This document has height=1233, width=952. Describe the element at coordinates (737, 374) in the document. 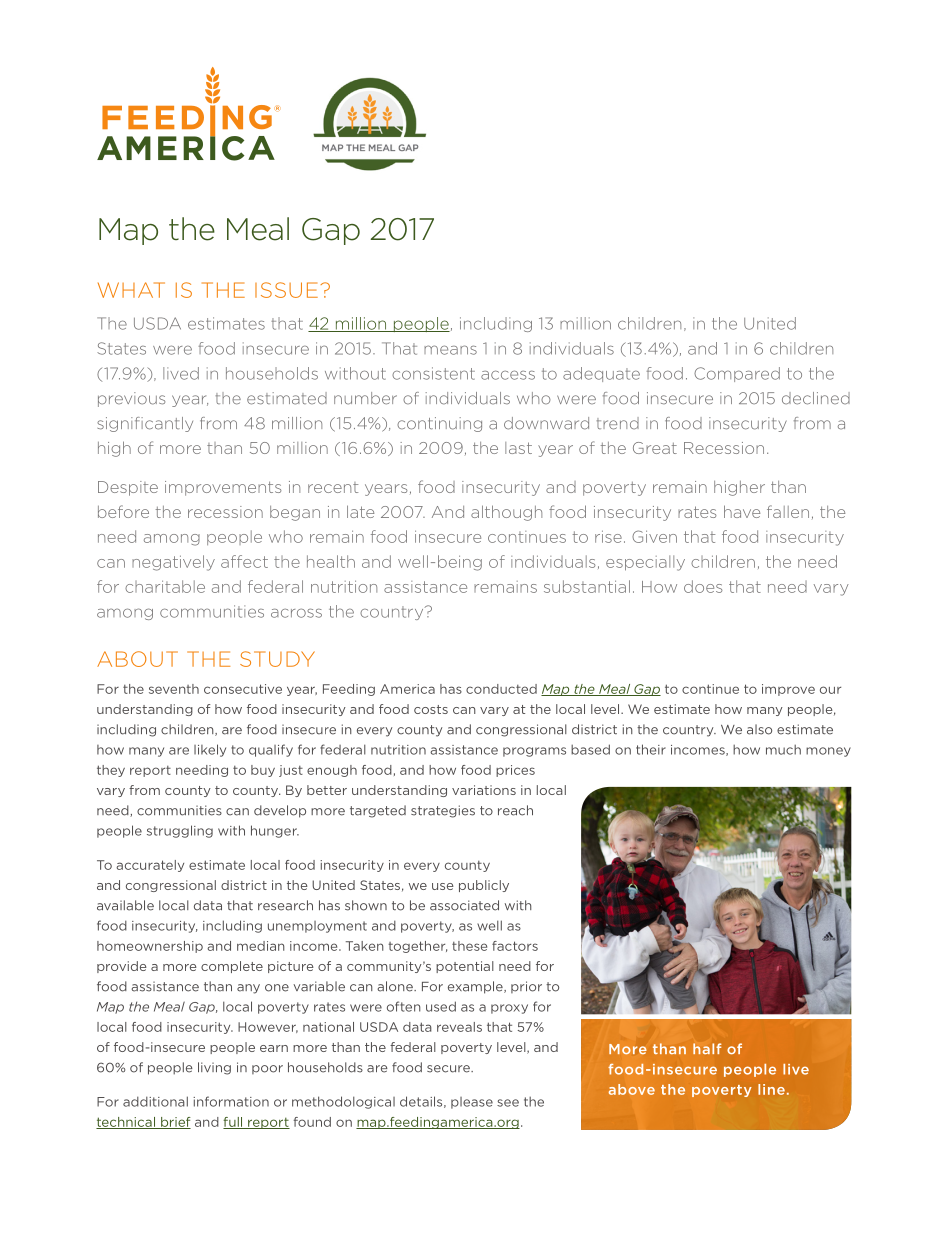

I see `Compared` at that location.
